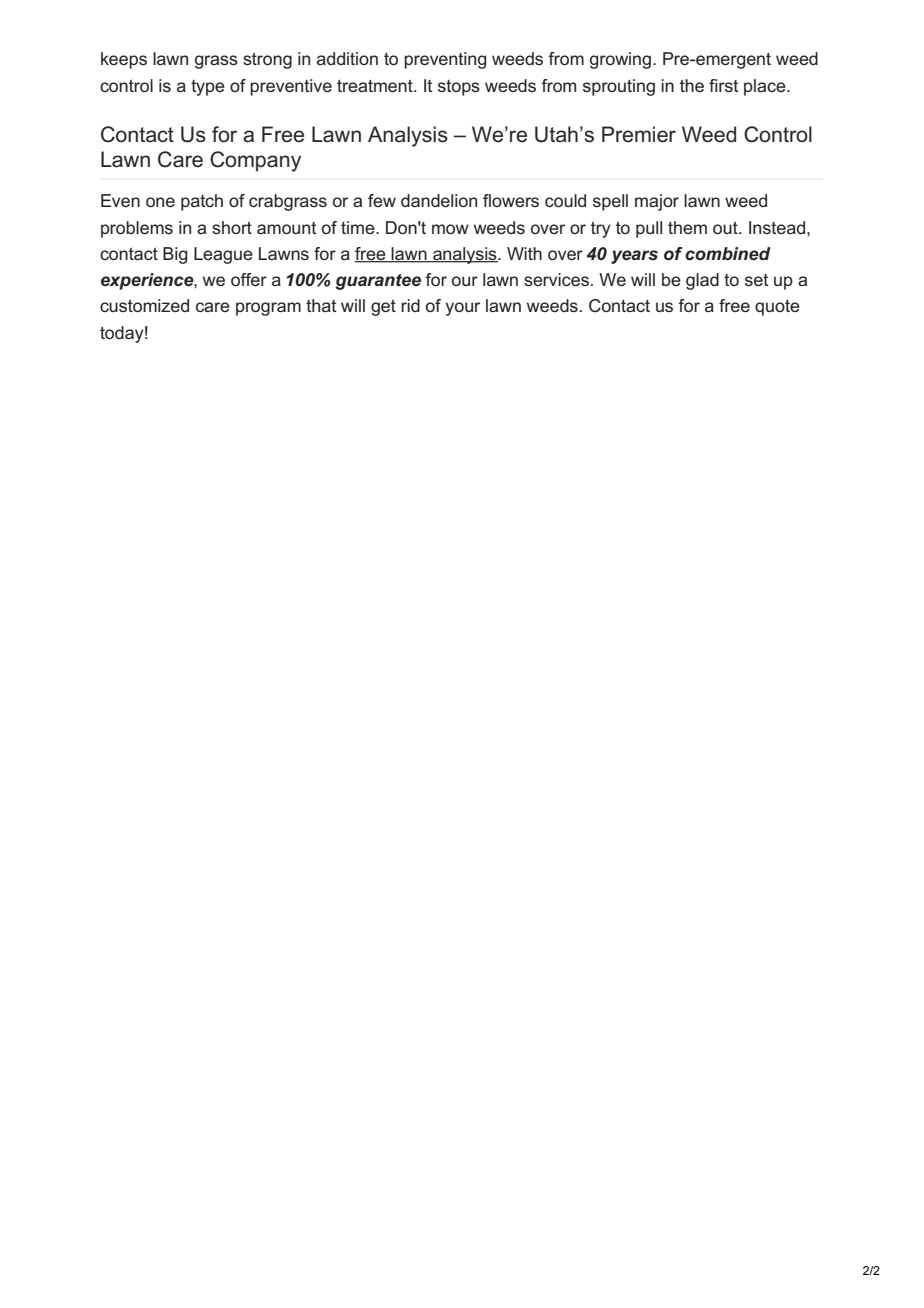 The image size is (924, 1308). Describe the element at coordinates (144, 305) in the screenshot. I see `customized` at that location.
